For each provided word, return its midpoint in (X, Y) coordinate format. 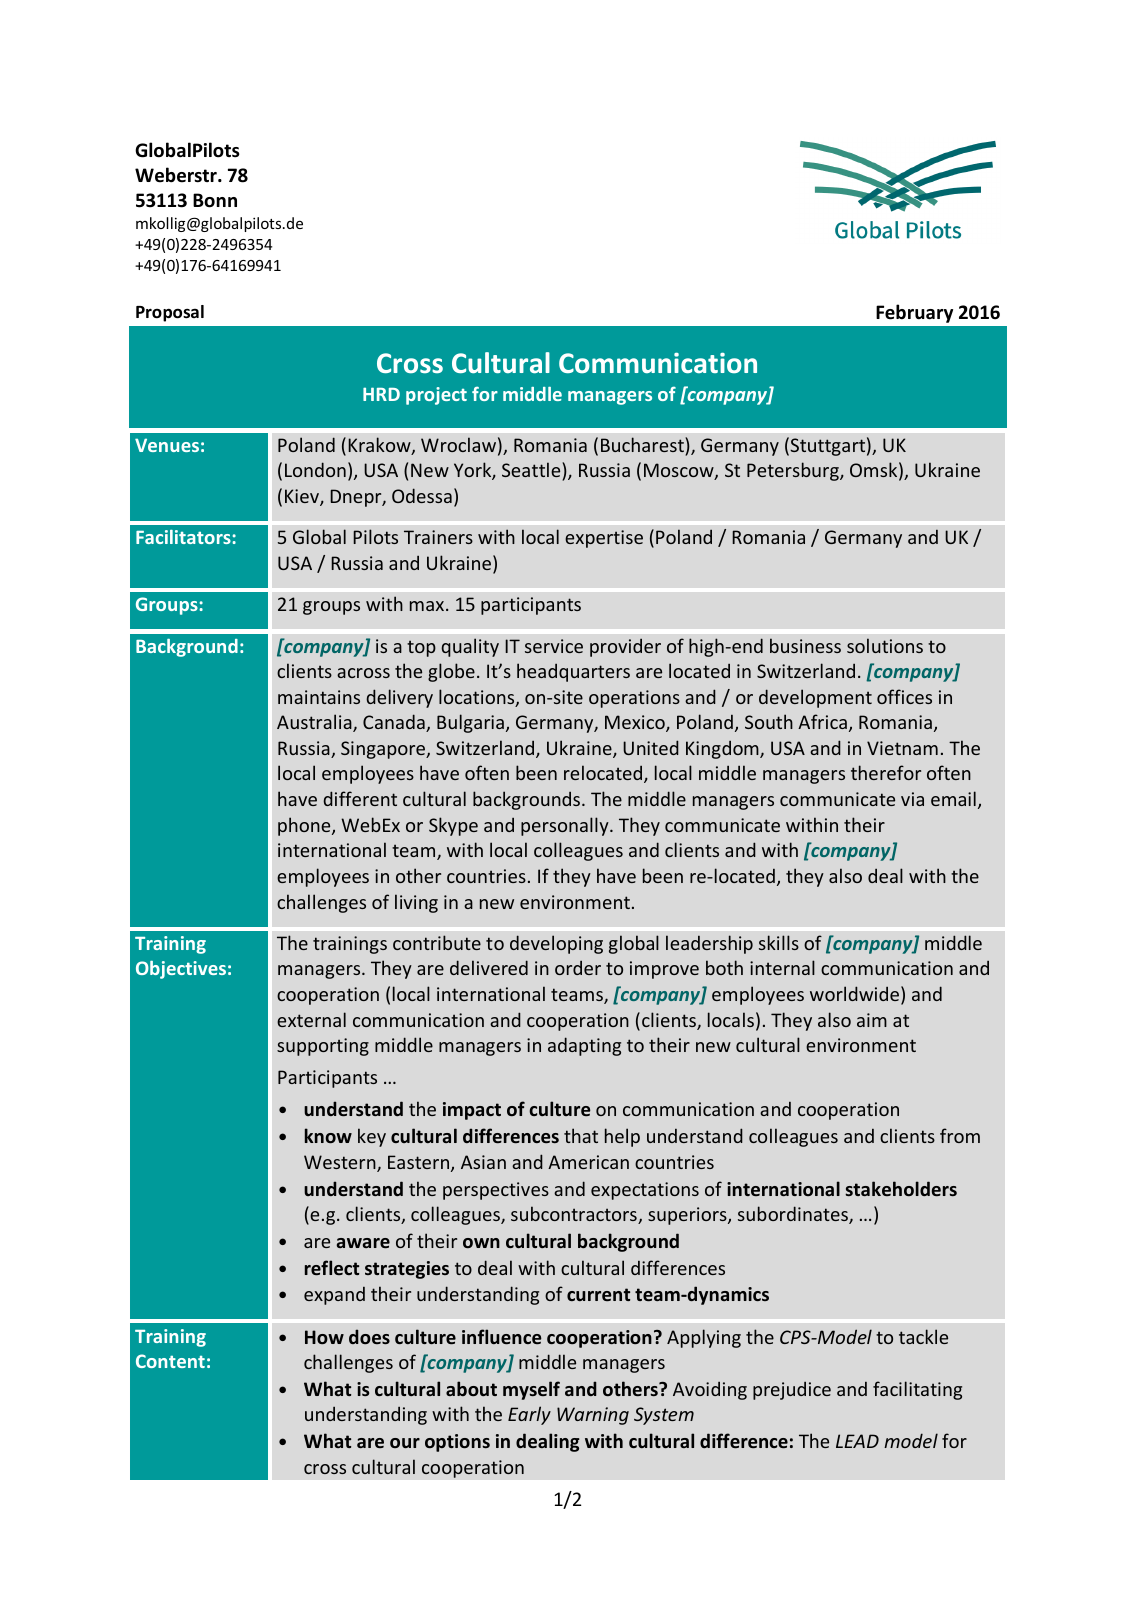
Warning (593, 1416)
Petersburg (794, 471)
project (436, 396)
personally (566, 826)
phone (305, 826)
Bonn (215, 200)
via (912, 799)
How (324, 1337)
